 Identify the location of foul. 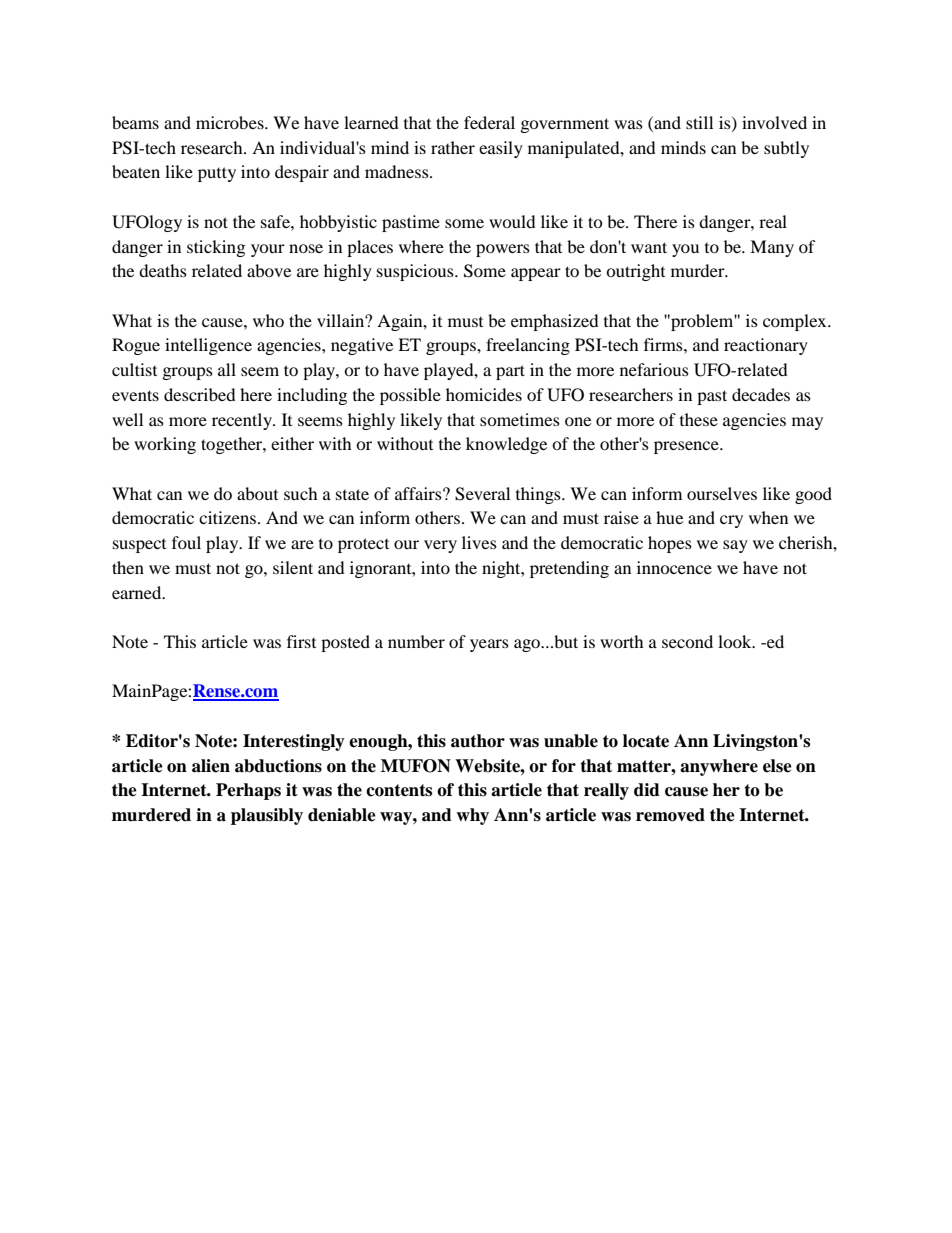
(186, 542).
